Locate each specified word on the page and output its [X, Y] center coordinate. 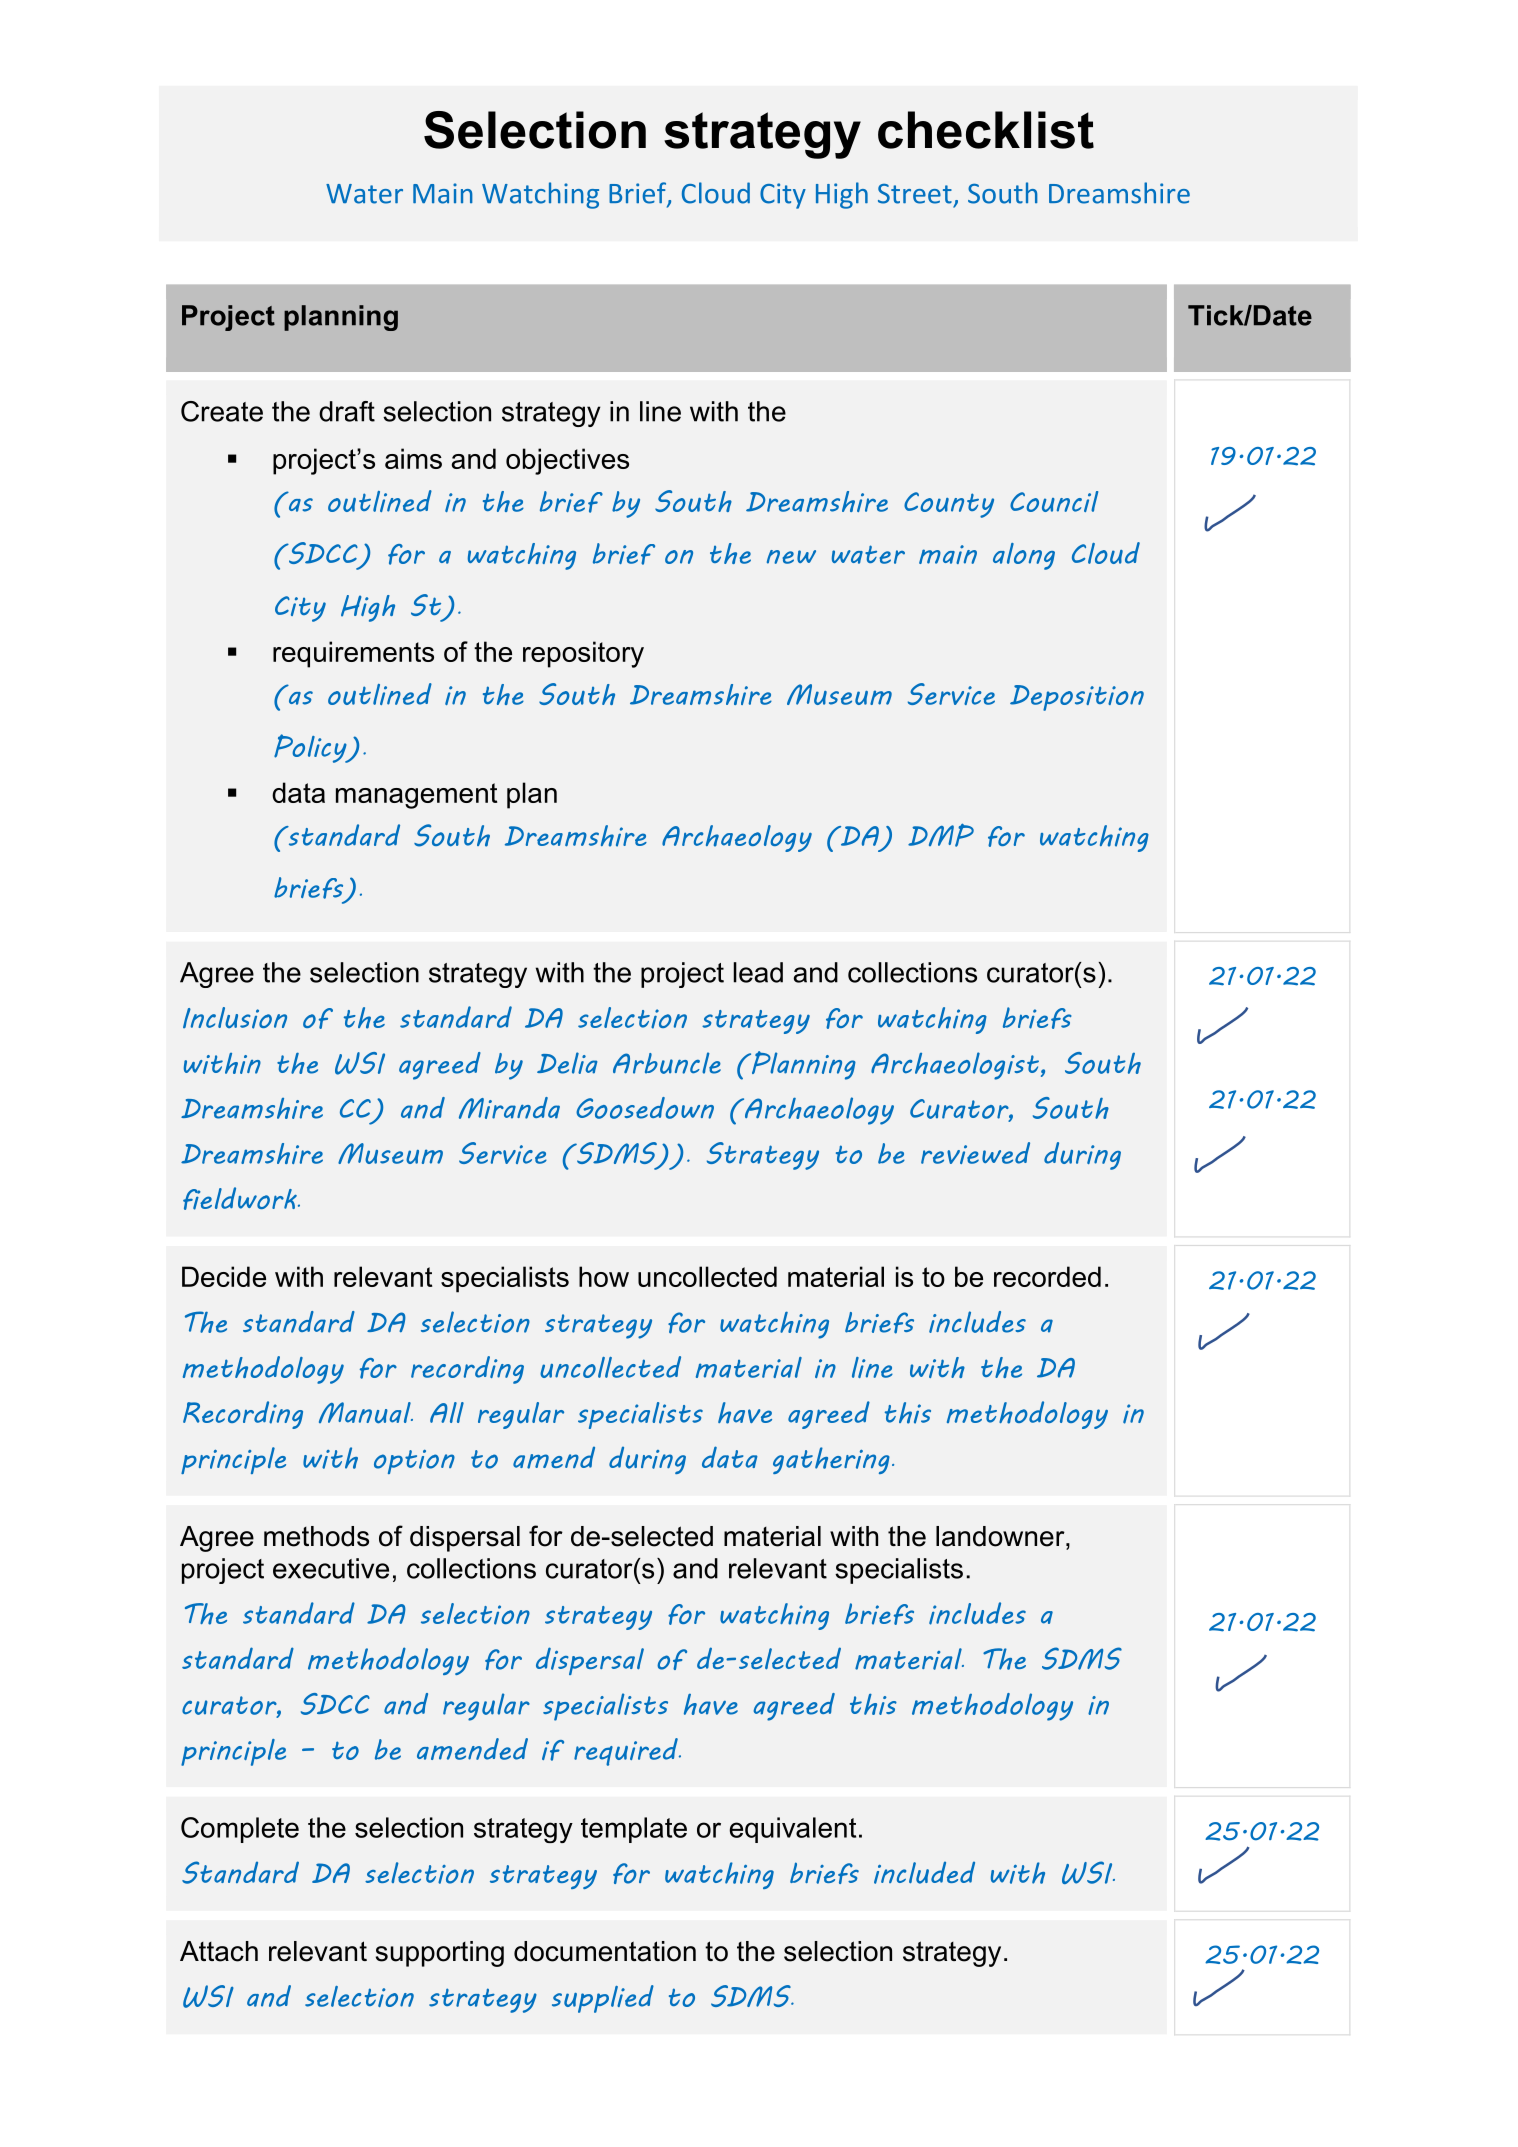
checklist [986, 130]
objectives [567, 461]
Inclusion [235, 1018]
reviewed [975, 1153]
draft [347, 411]
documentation [605, 1951]
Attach [219, 1951]
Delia [567, 1063]
